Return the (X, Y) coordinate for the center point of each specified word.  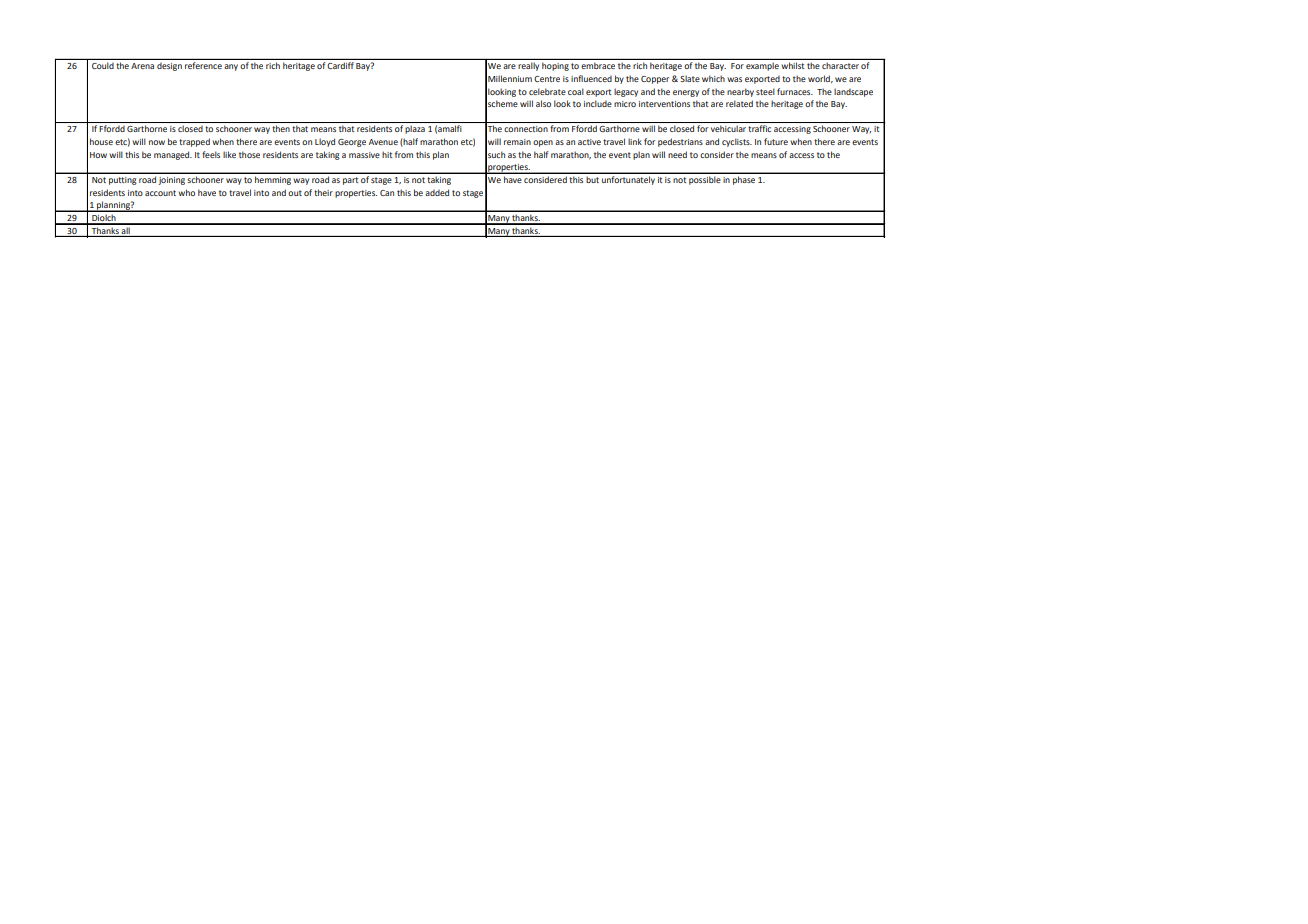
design (169, 67)
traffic (759, 128)
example (762, 67)
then (281, 128)
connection (526, 129)
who (186, 192)
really (528, 67)
